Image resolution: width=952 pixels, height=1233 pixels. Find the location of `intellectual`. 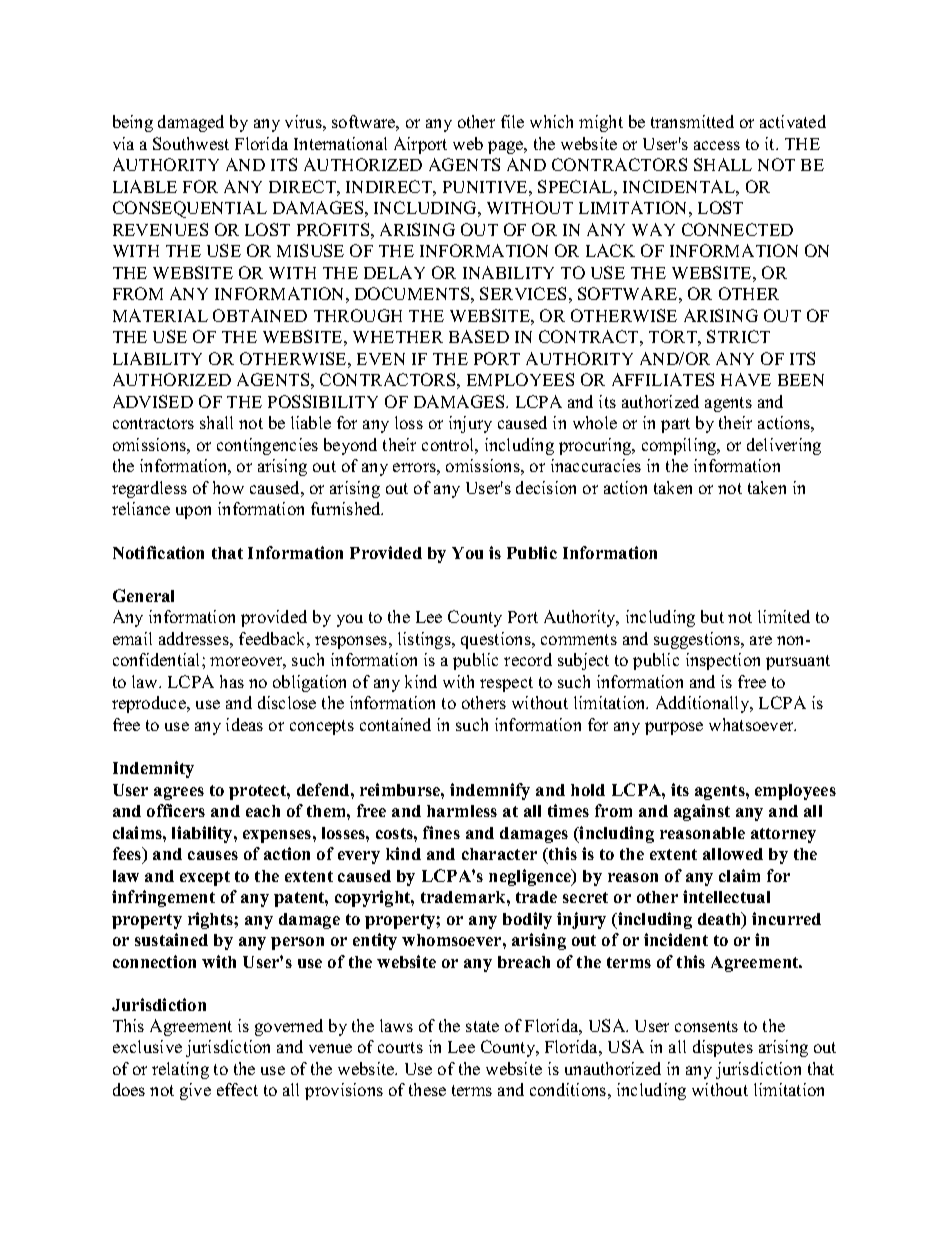

intellectual is located at coordinates (726, 896).
